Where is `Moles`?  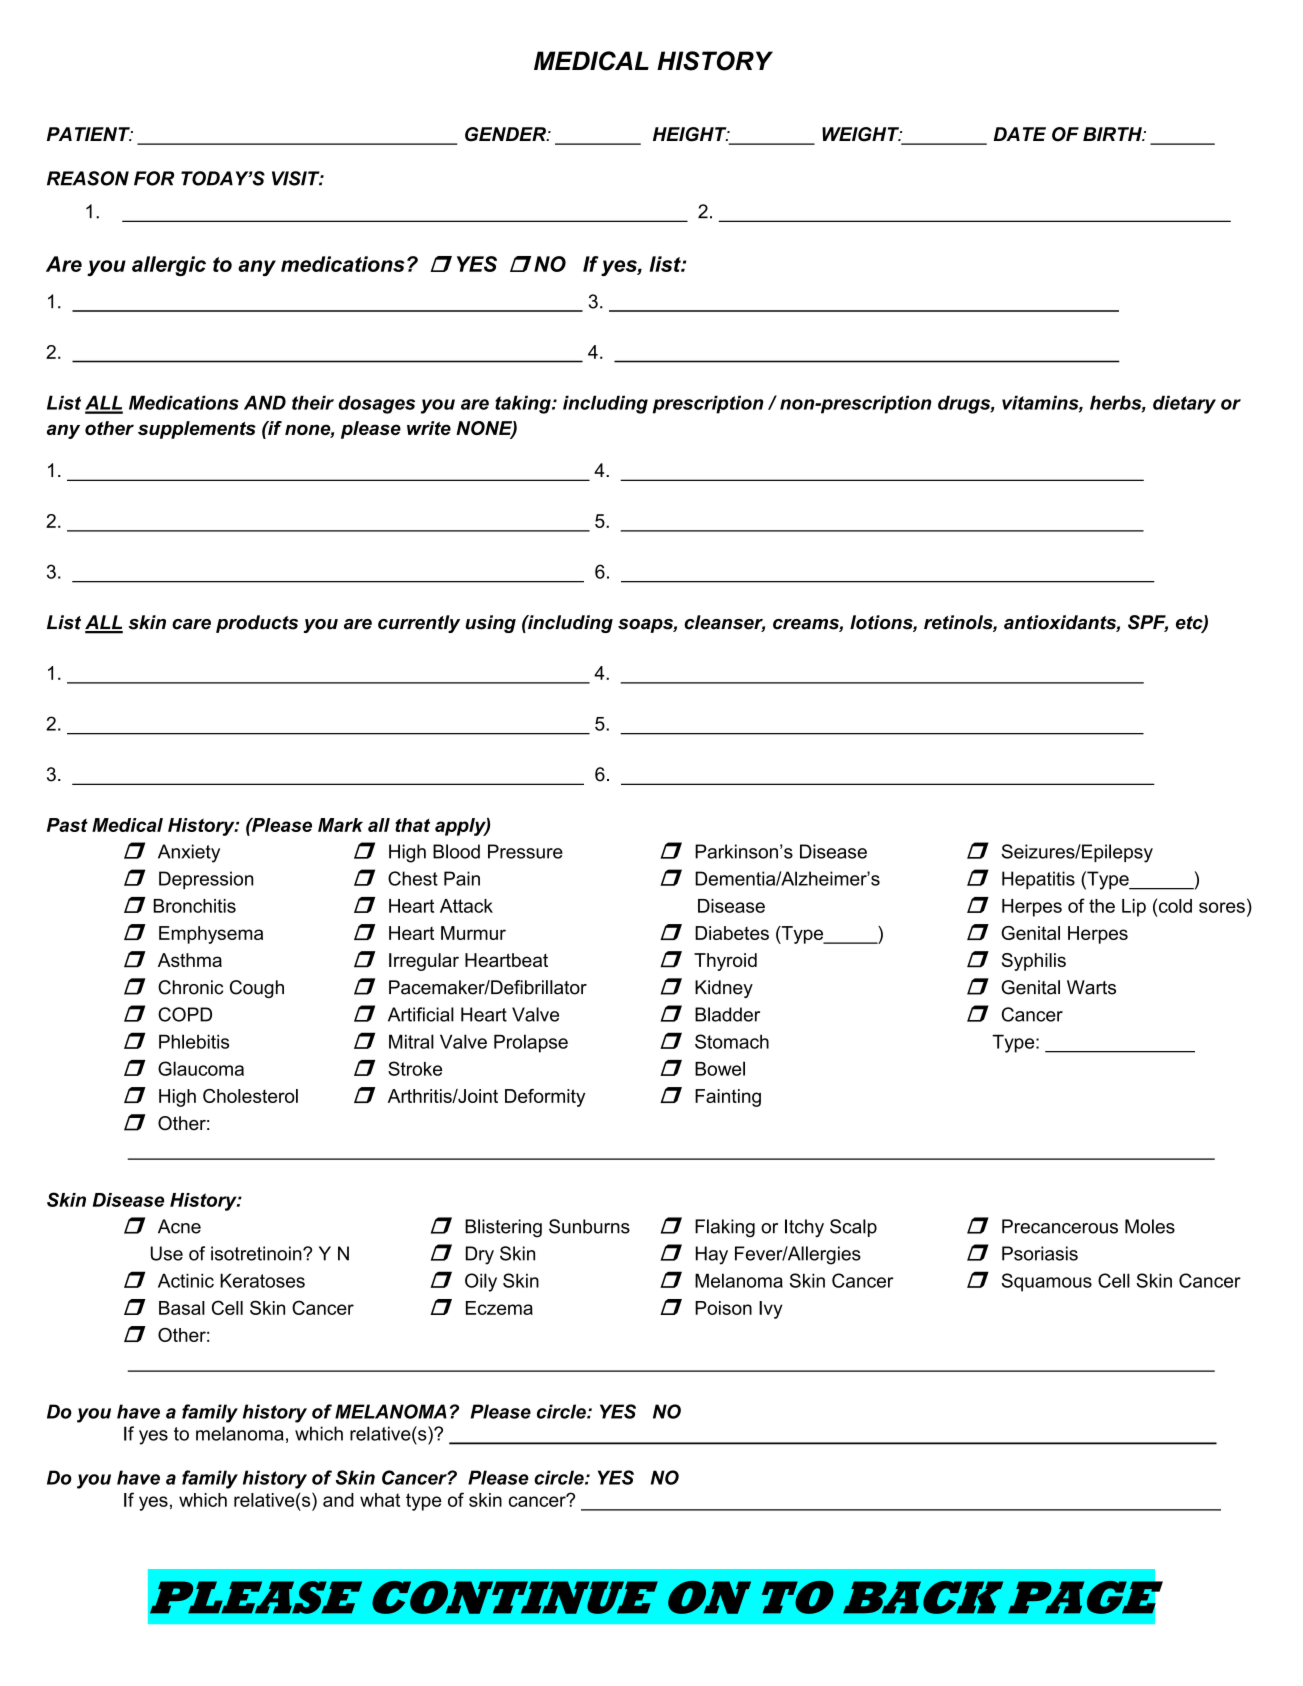
Moles is located at coordinates (1150, 1226).
